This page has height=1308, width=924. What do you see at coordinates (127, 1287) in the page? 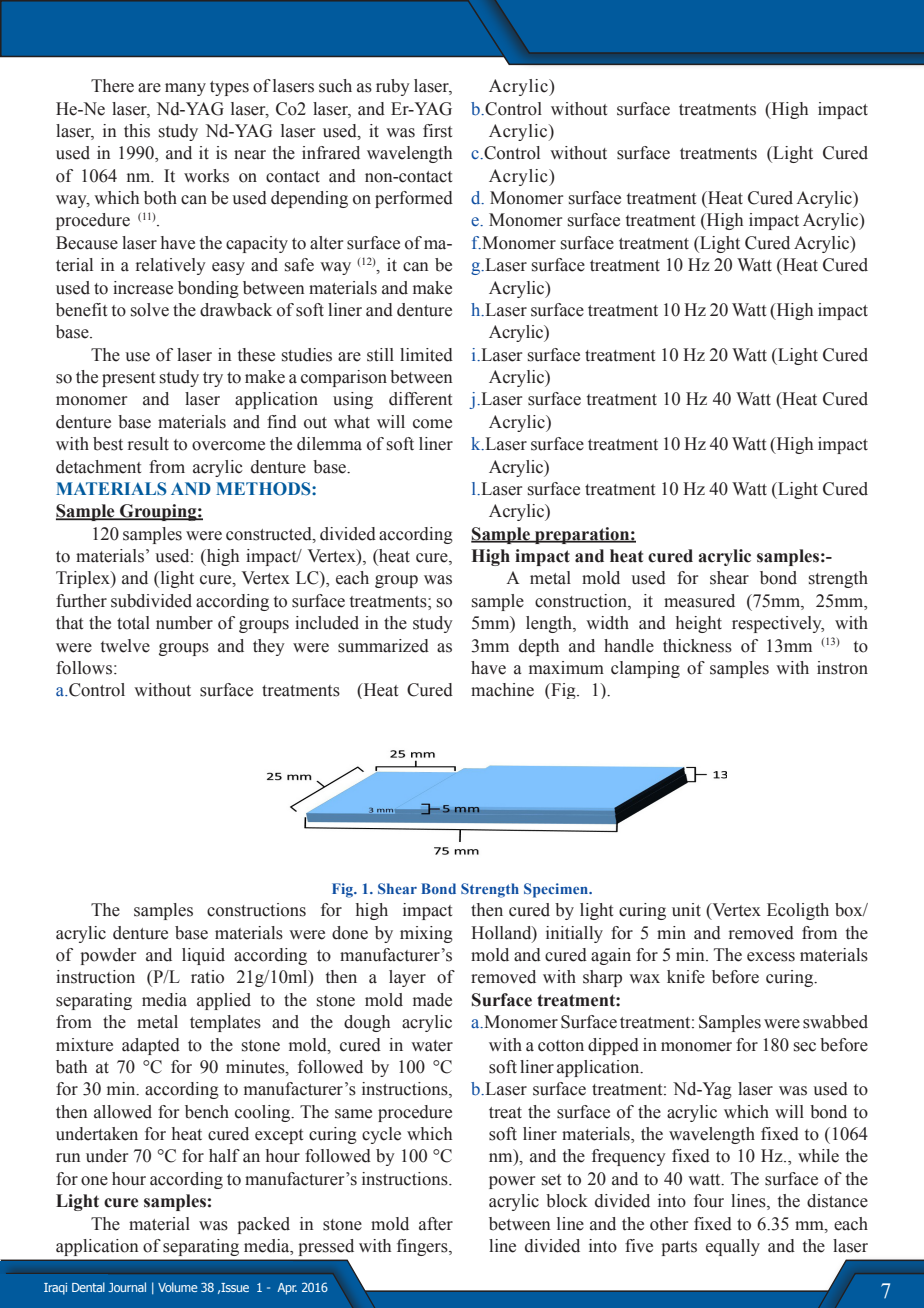
I see `Journal` at bounding box center [127, 1287].
